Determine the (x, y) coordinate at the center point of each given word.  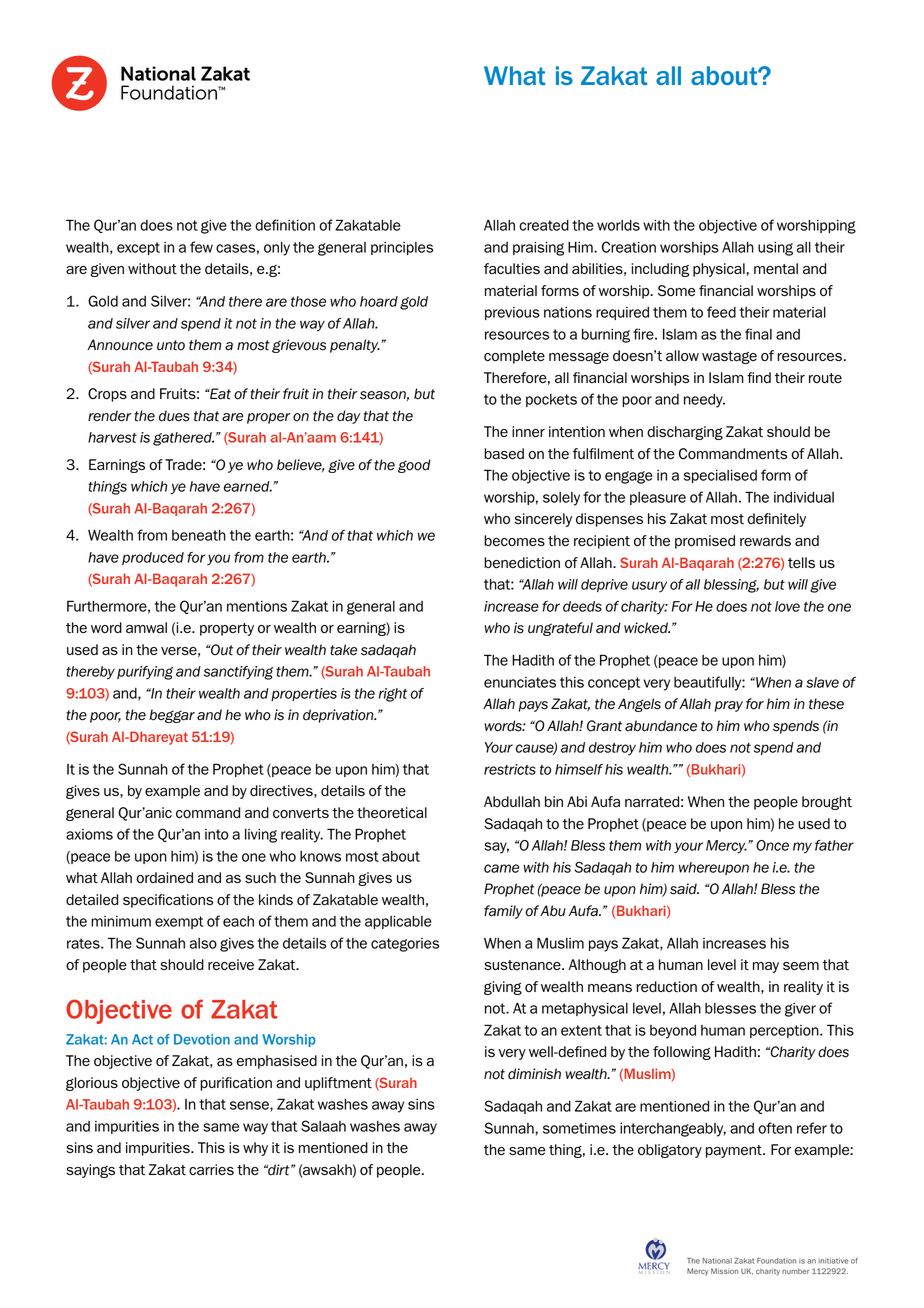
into (217, 834)
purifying (145, 673)
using (775, 249)
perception (785, 1031)
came (501, 868)
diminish (534, 1074)
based (504, 454)
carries (211, 1170)
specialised (720, 476)
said (684, 889)
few (201, 247)
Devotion (202, 1039)
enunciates (520, 682)
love (787, 606)
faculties (512, 269)
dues (174, 416)
